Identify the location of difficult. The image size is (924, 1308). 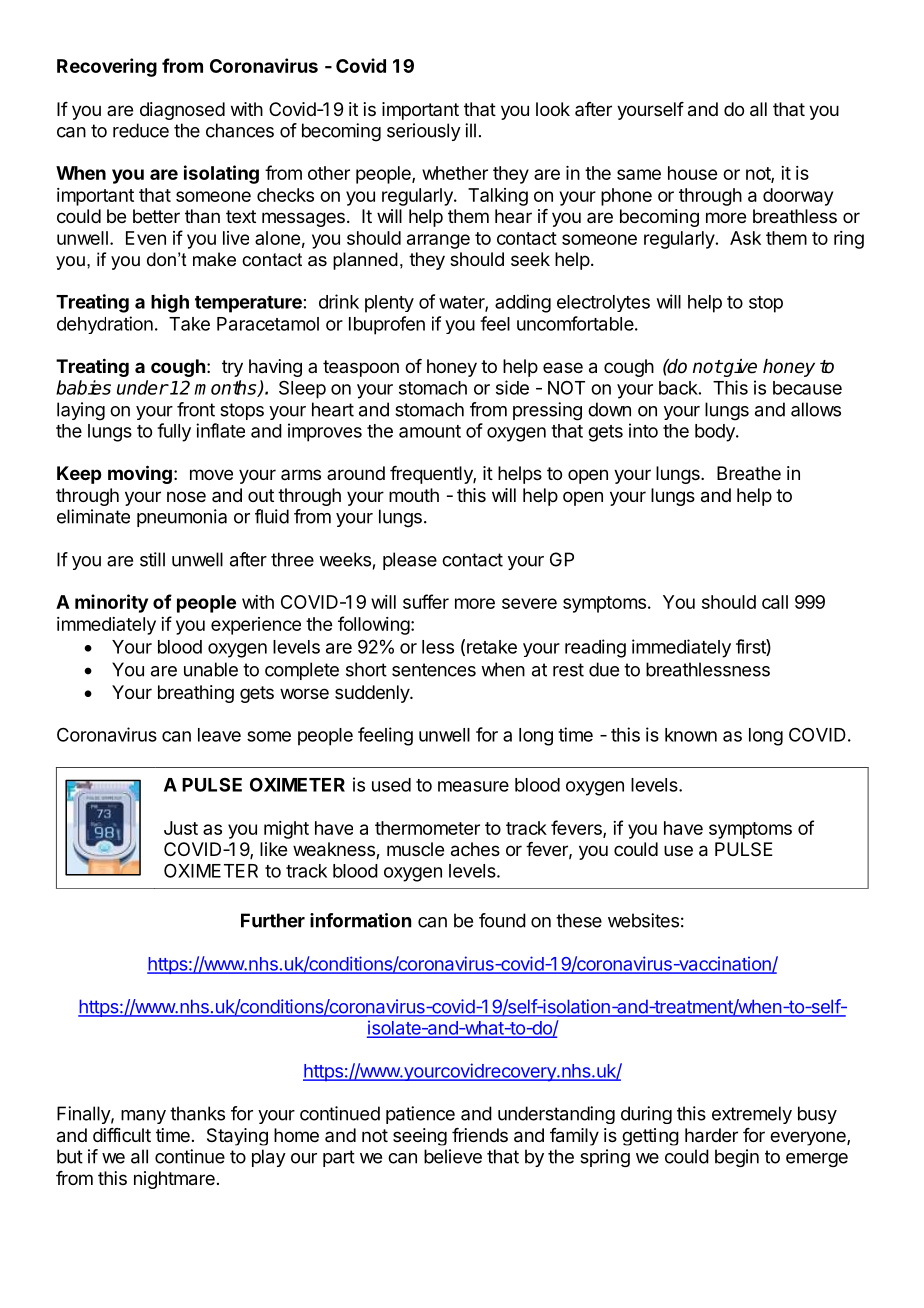
(122, 1135).
